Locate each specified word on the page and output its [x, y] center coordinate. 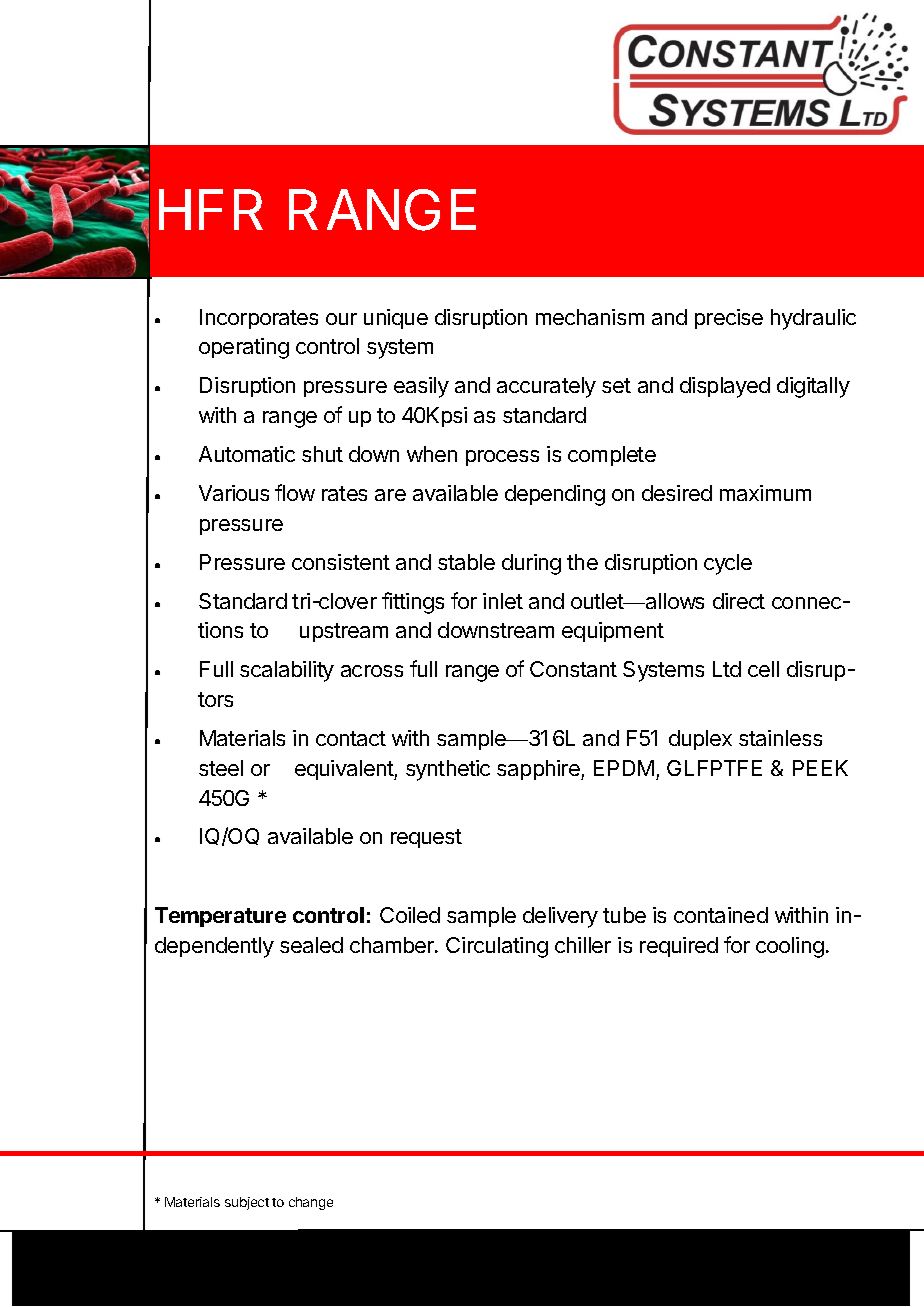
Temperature [220, 917]
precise [729, 319]
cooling [790, 947]
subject [247, 1203]
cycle [728, 564]
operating [244, 348]
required [679, 947]
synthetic [448, 770]
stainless [780, 738]
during [531, 564]
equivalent [345, 770]
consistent [341, 562]
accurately [546, 387]
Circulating [497, 947]
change [311, 1203]
